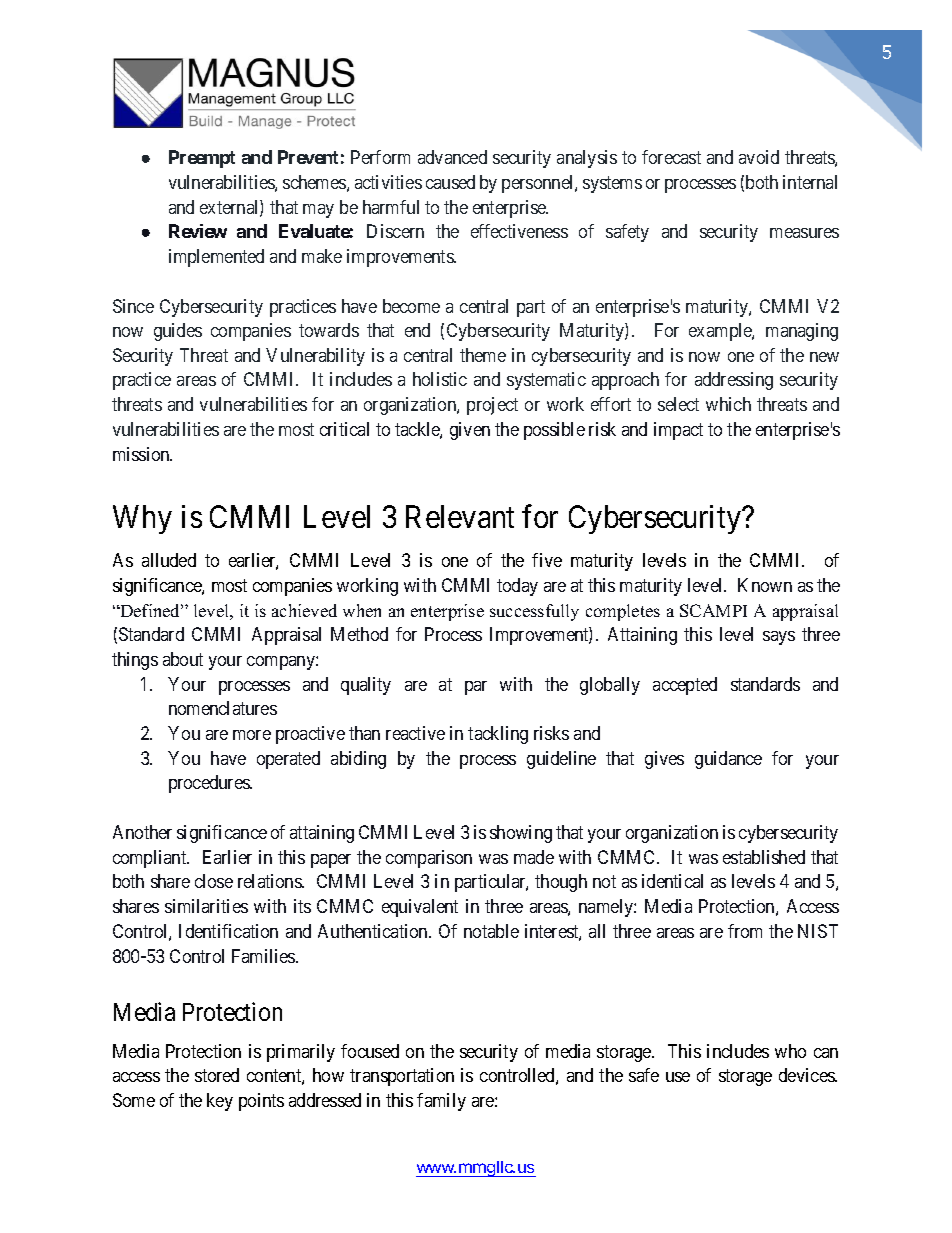 The image size is (952, 1233). I want to click on Known, so click(765, 585).
